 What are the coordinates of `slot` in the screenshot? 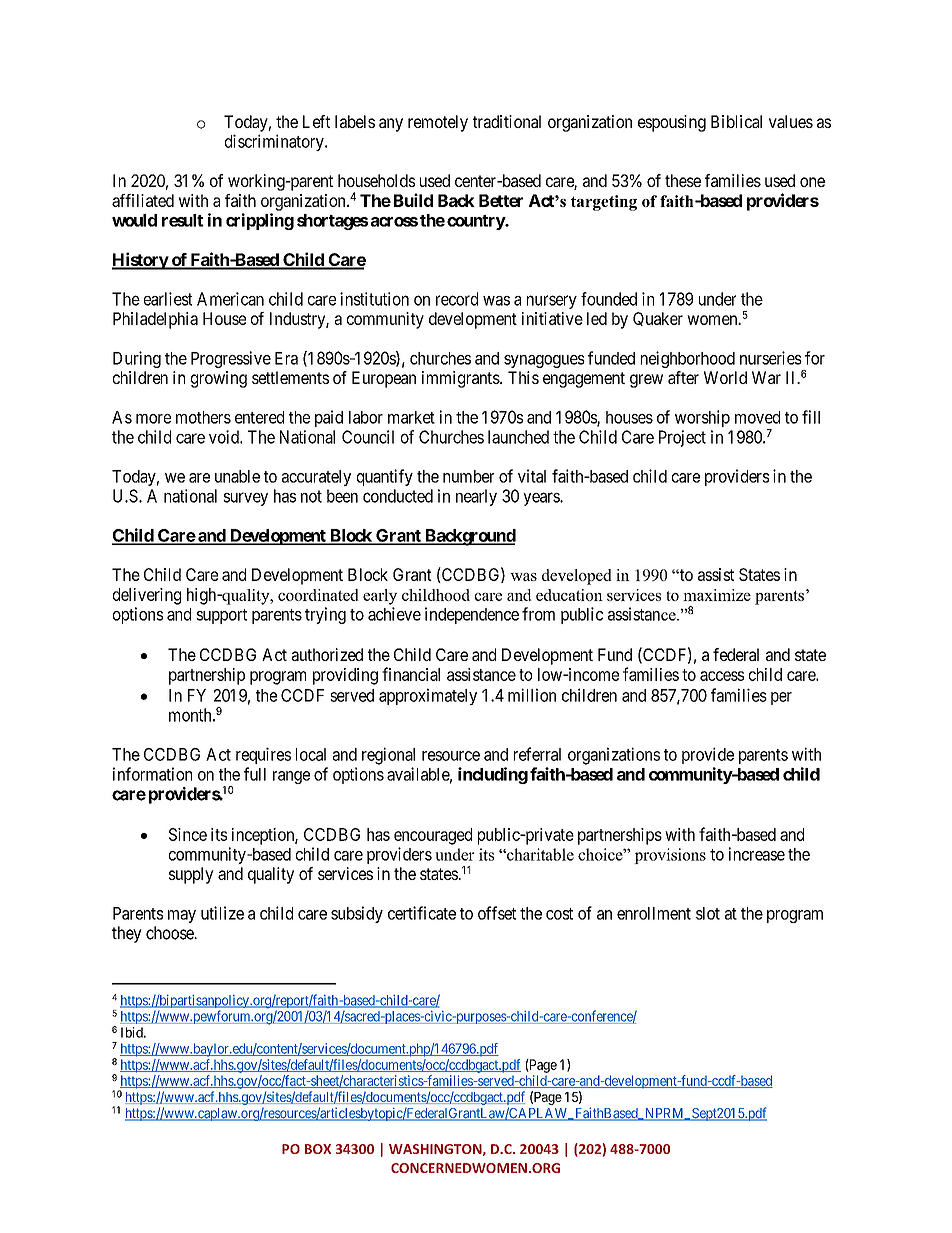 It's located at (708, 913).
